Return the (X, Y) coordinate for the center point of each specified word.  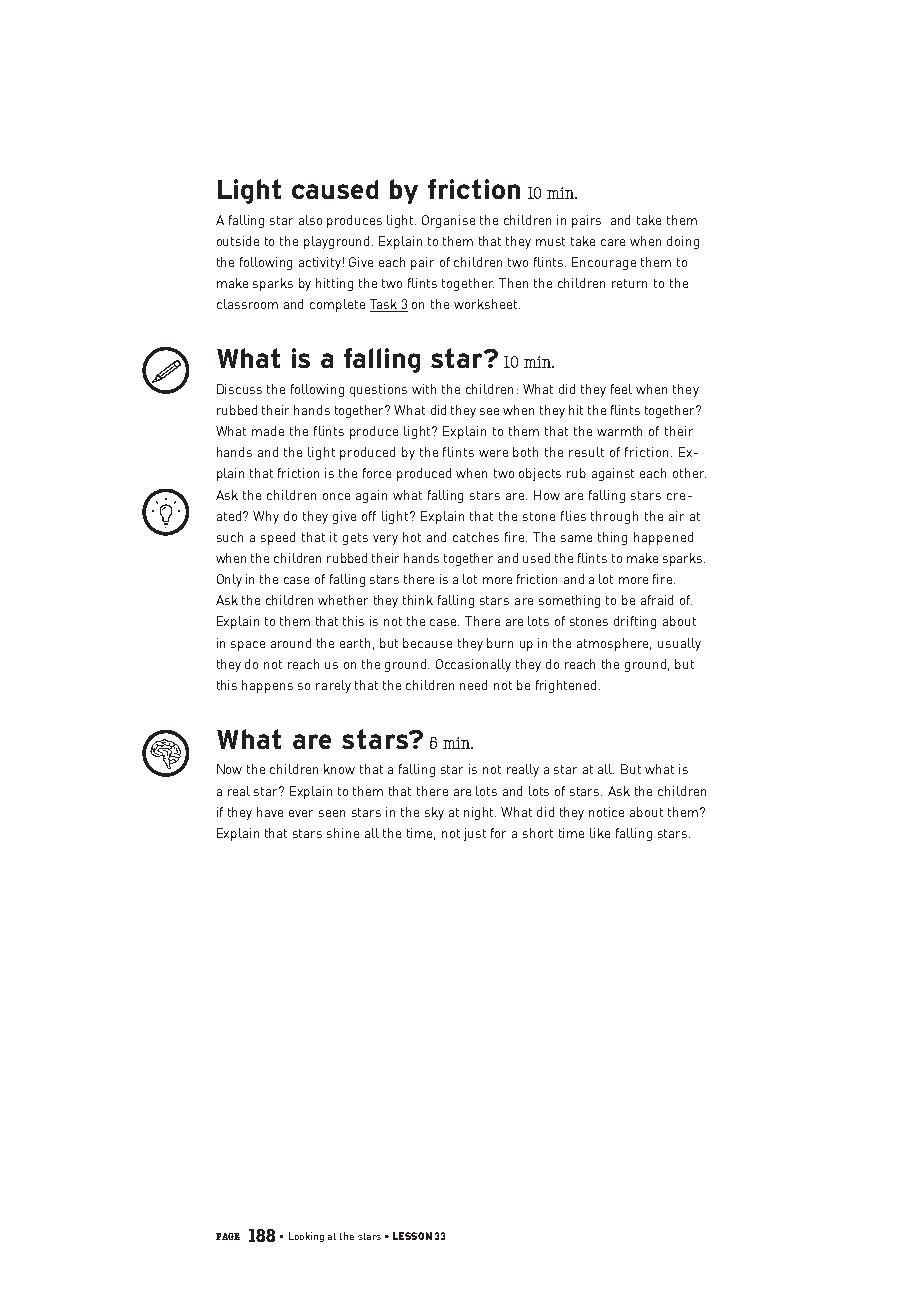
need (473, 685)
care (613, 242)
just (475, 834)
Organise (448, 221)
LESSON (412, 1236)
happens (267, 686)
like (600, 833)
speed (278, 538)
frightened (568, 686)
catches (476, 537)
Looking (306, 1237)
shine (343, 833)
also (310, 220)
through (614, 517)
